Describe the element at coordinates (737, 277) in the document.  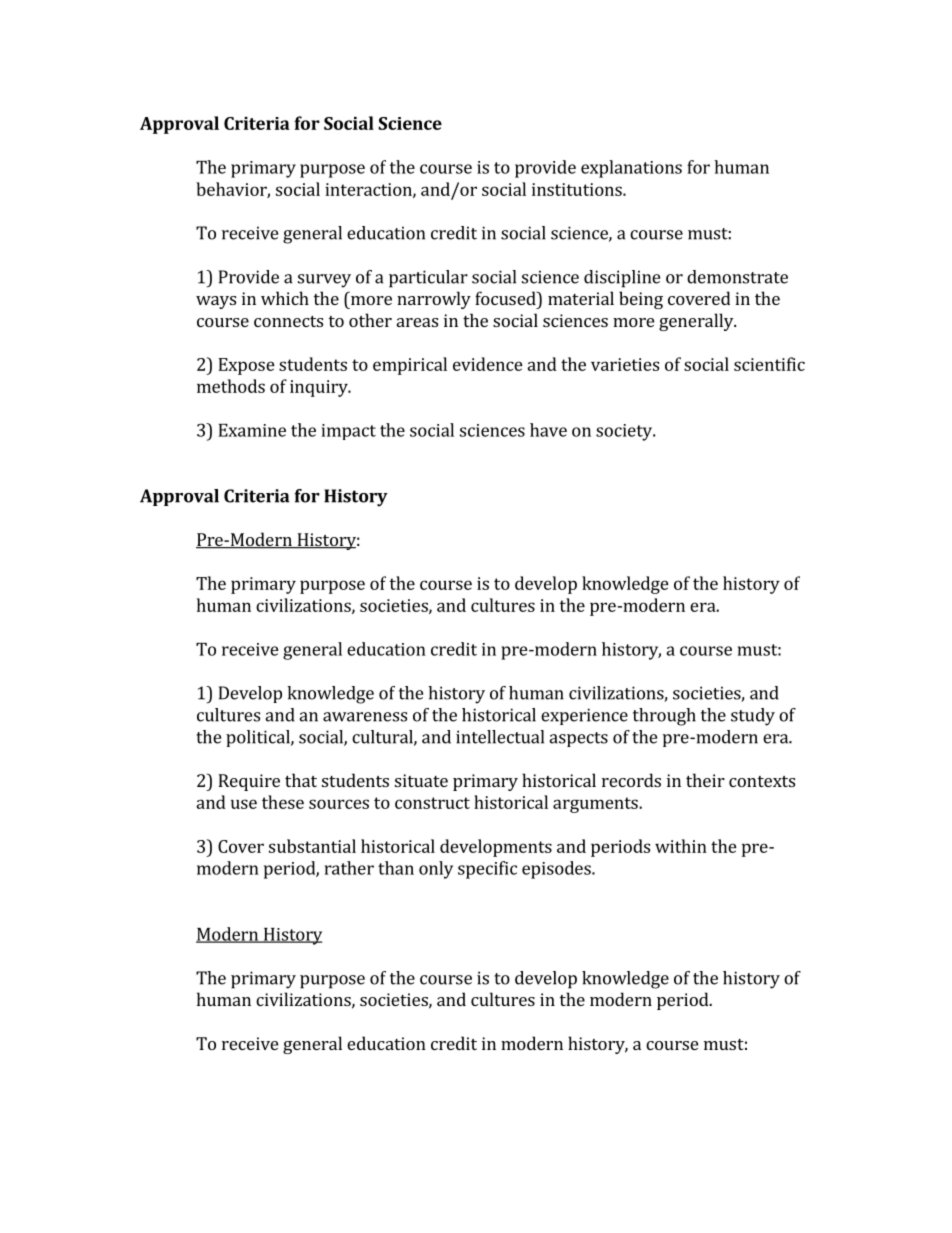
I see `demonstrate` at that location.
